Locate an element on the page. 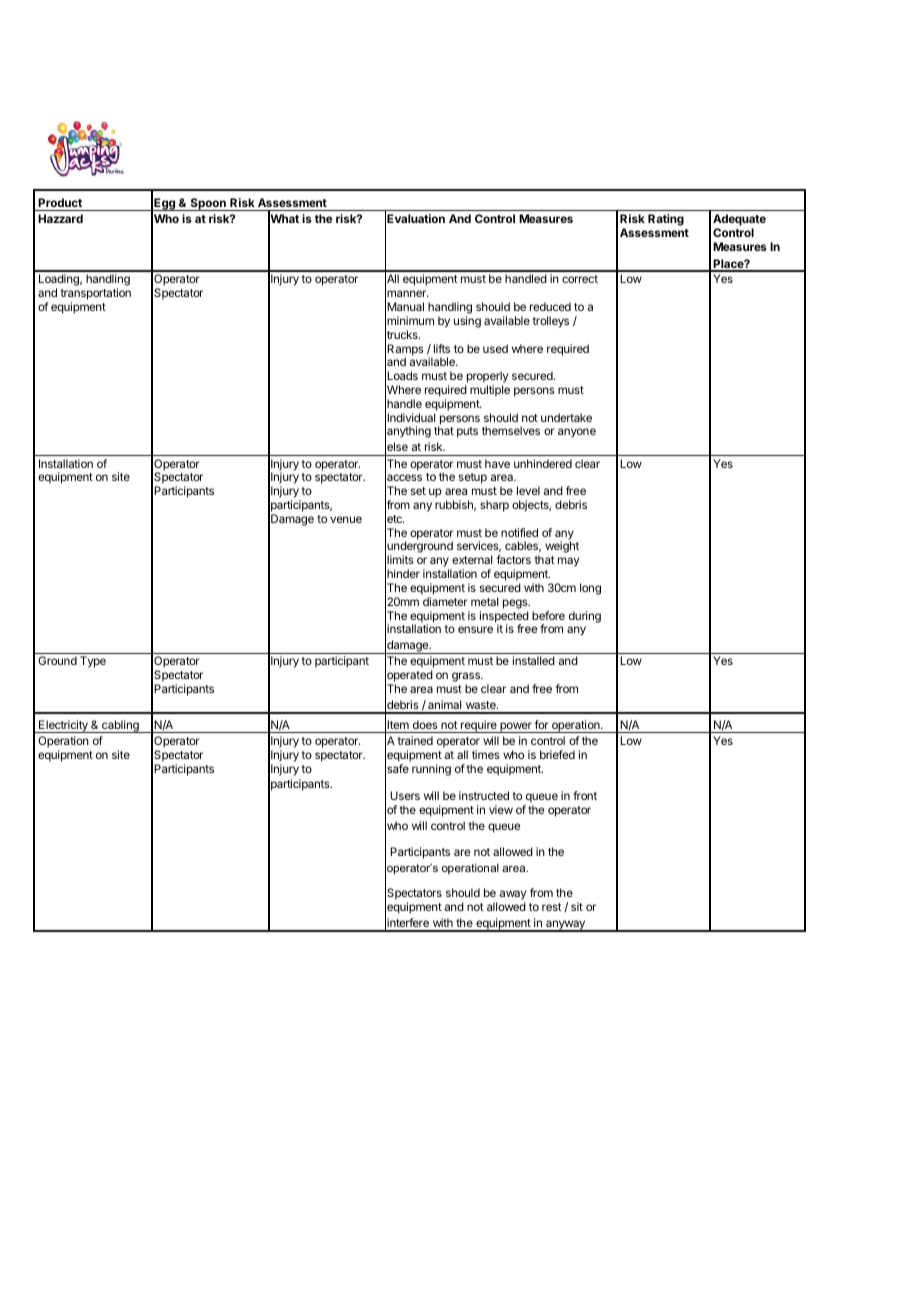 The height and width of the image is (1308, 924). Rating is located at coordinates (666, 220).
